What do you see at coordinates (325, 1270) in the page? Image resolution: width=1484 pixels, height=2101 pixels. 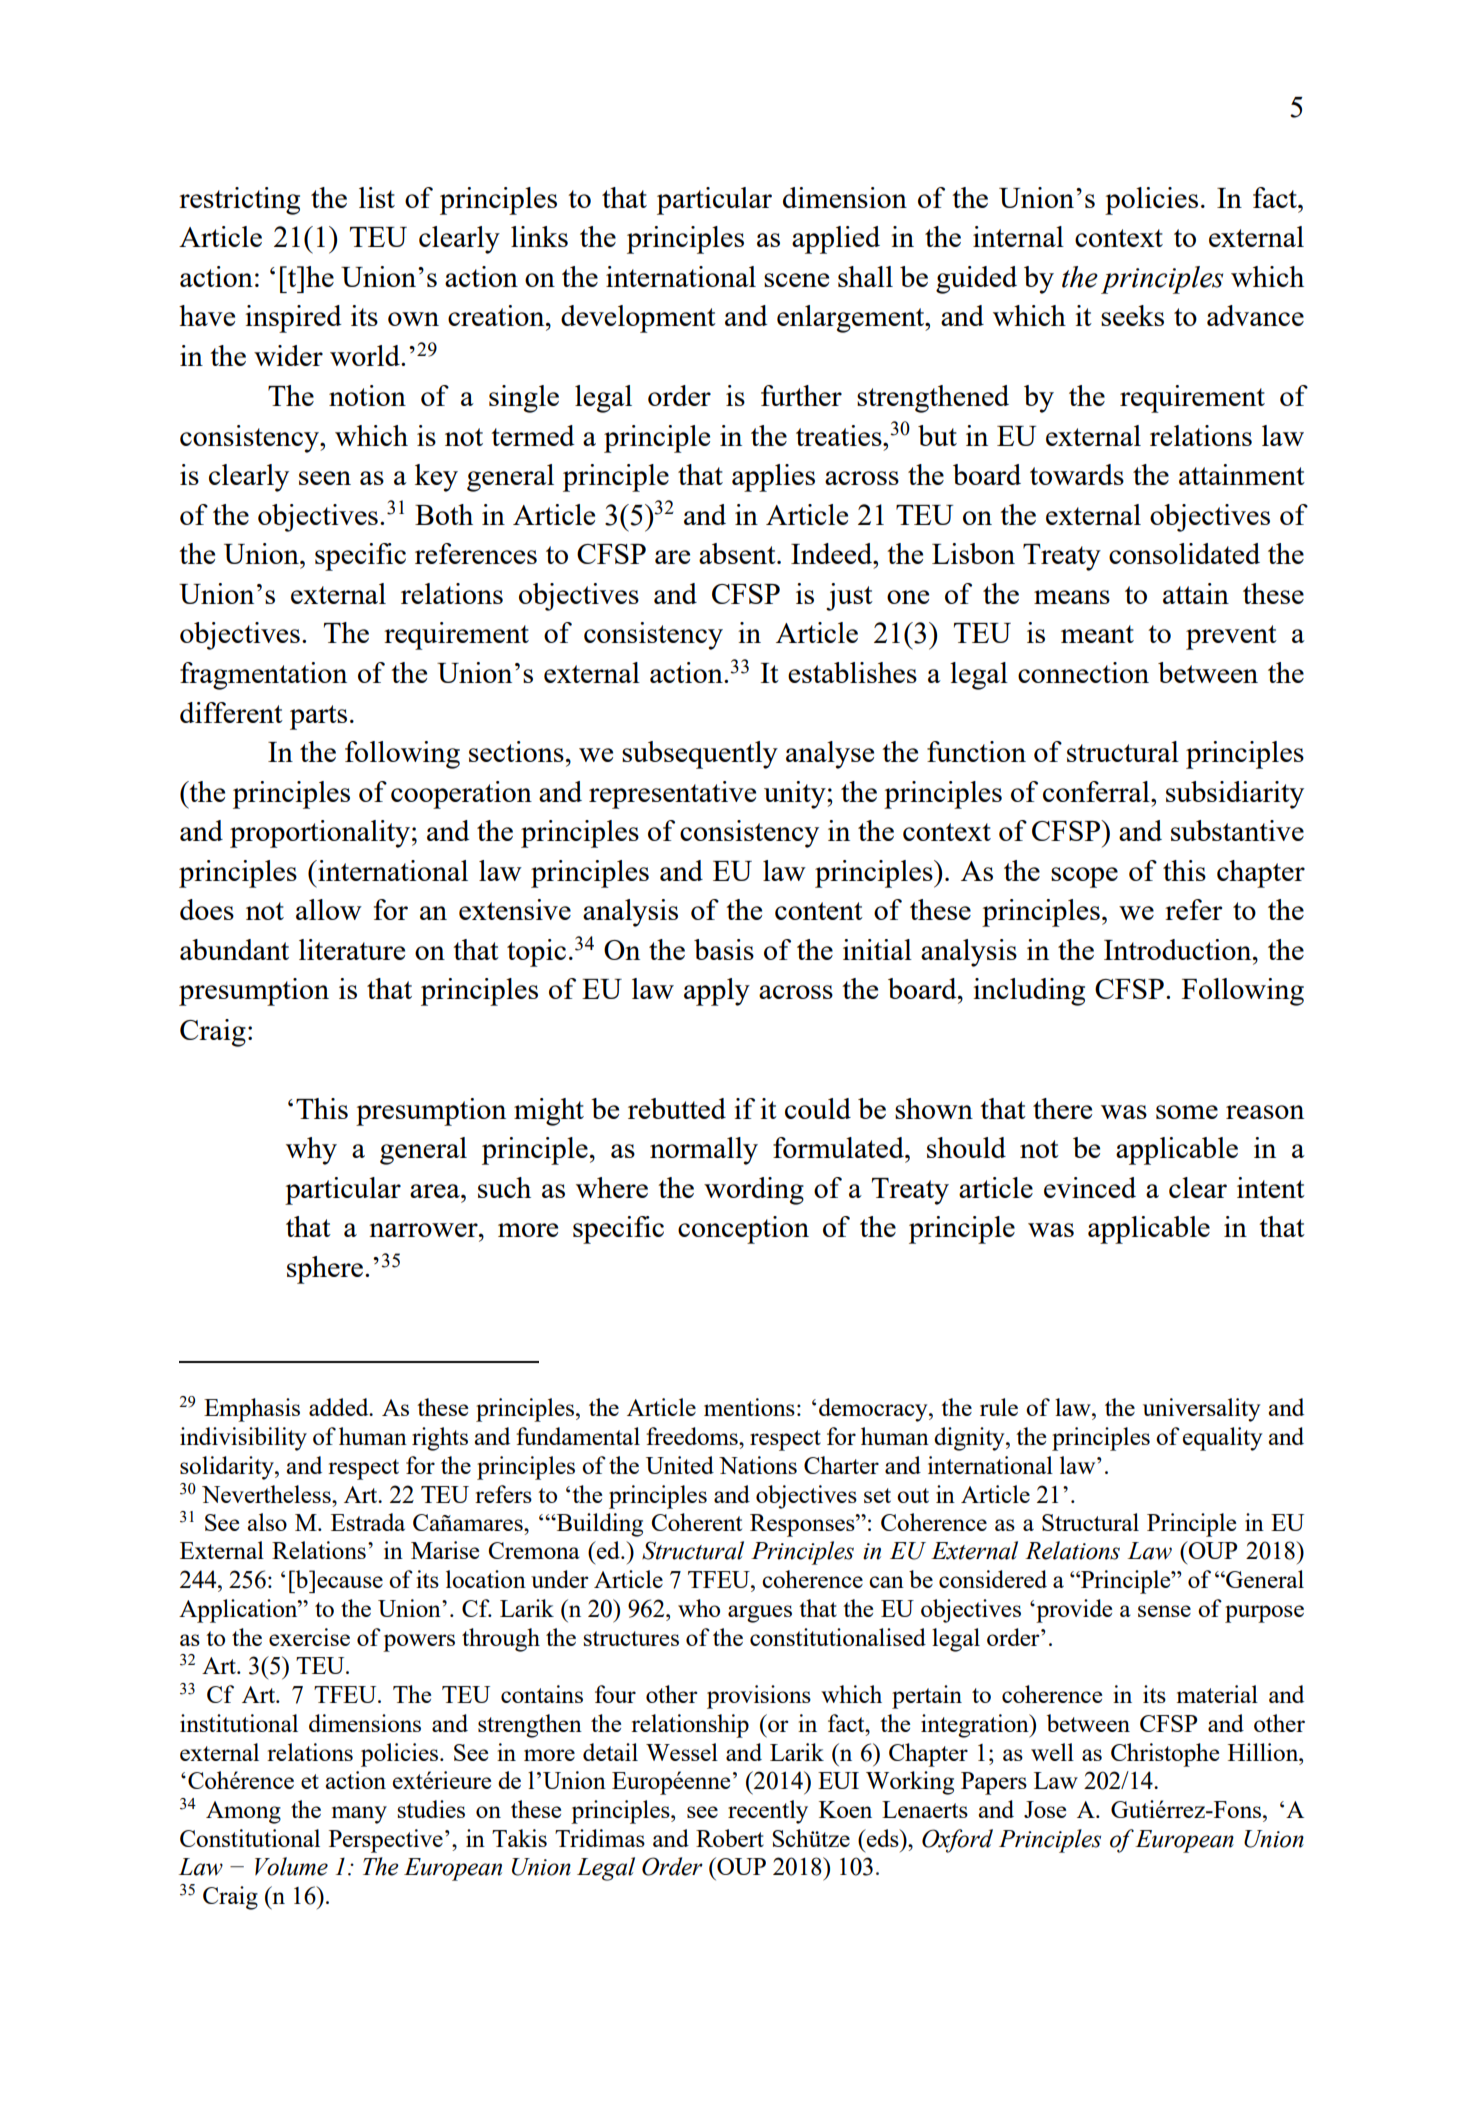 I see `sphere` at bounding box center [325, 1270].
